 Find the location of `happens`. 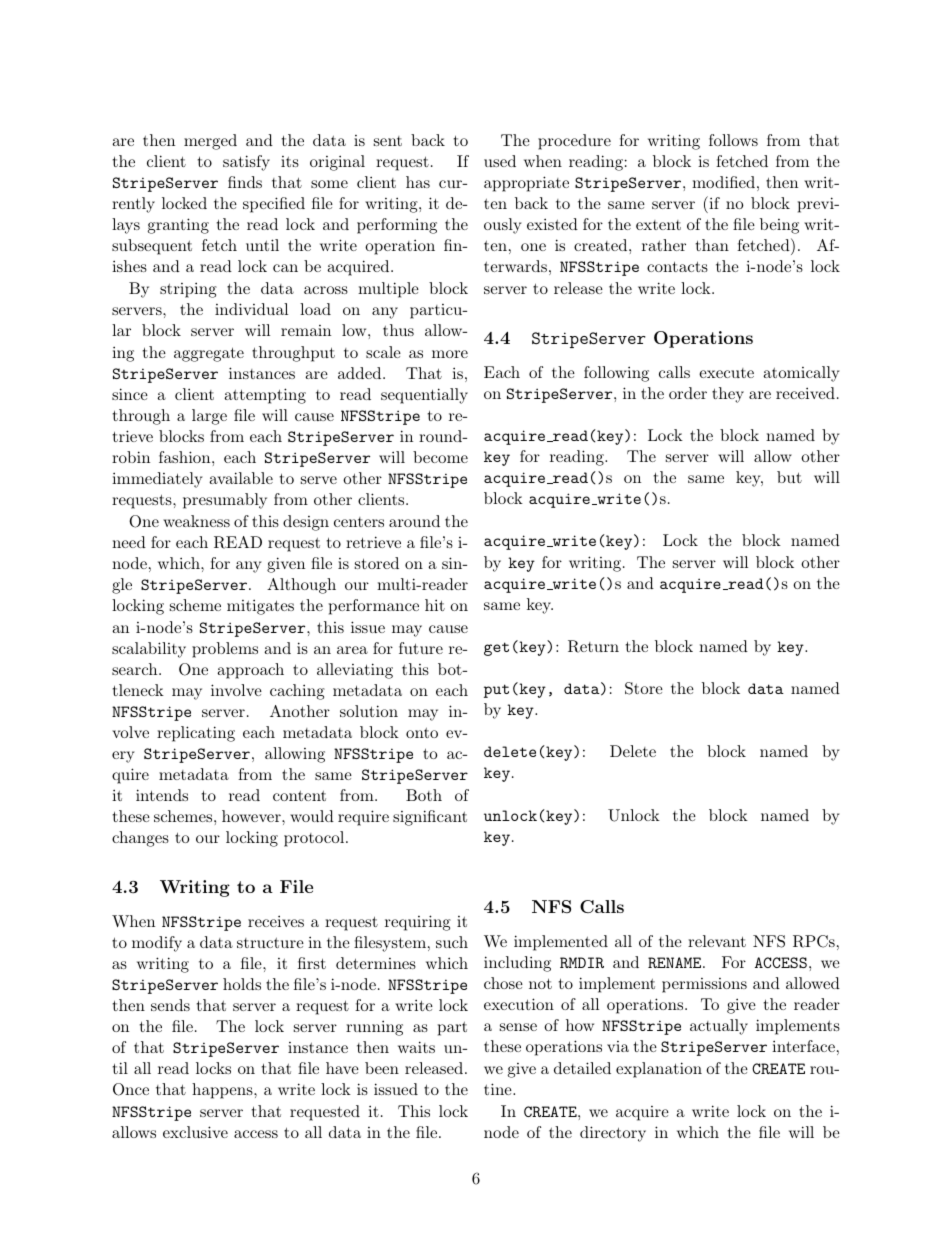

happens is located at coordinates (223, 1091).
